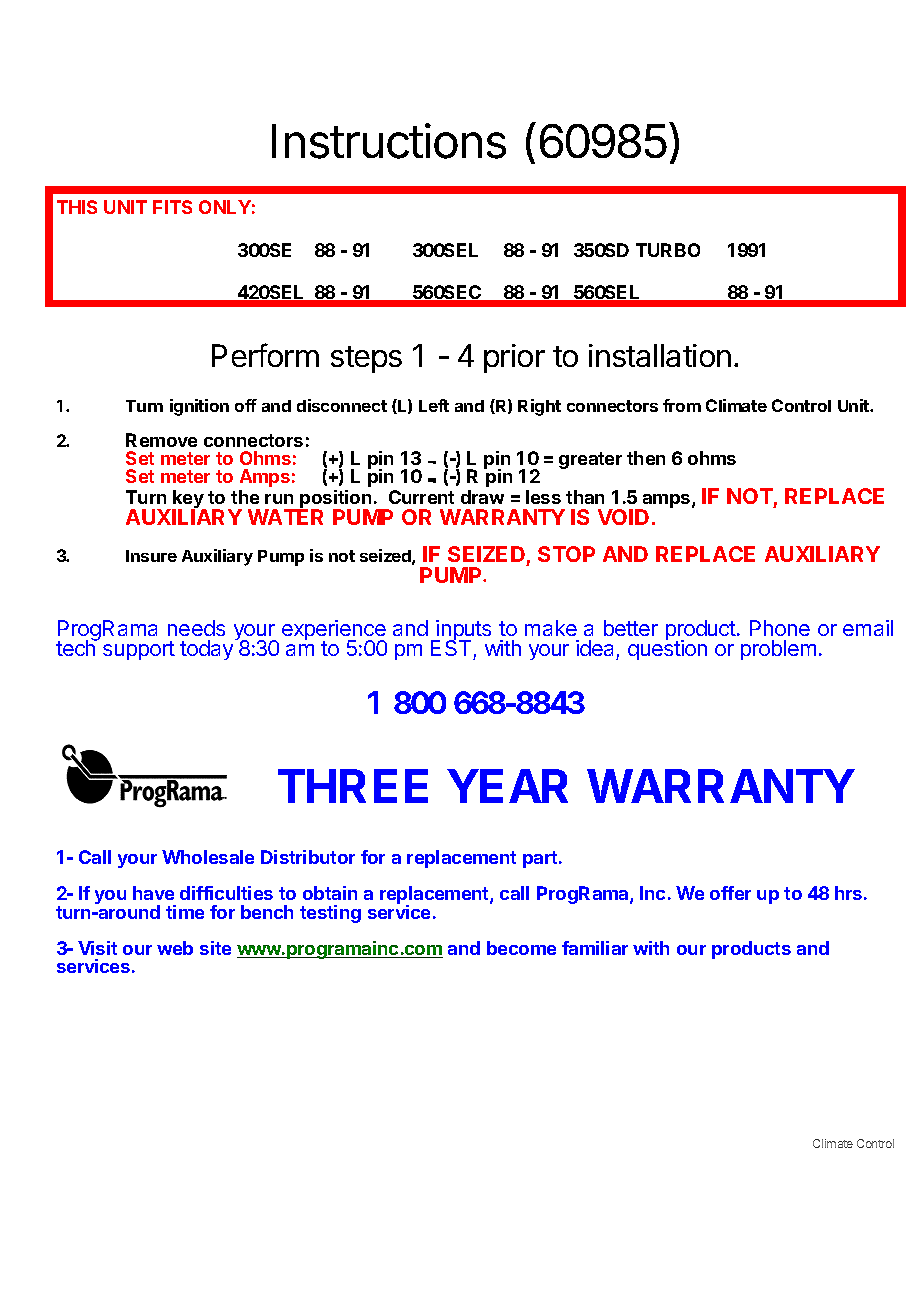 This screenshot has height=1308, width=924. I want to click on time, so click(185, 912).
